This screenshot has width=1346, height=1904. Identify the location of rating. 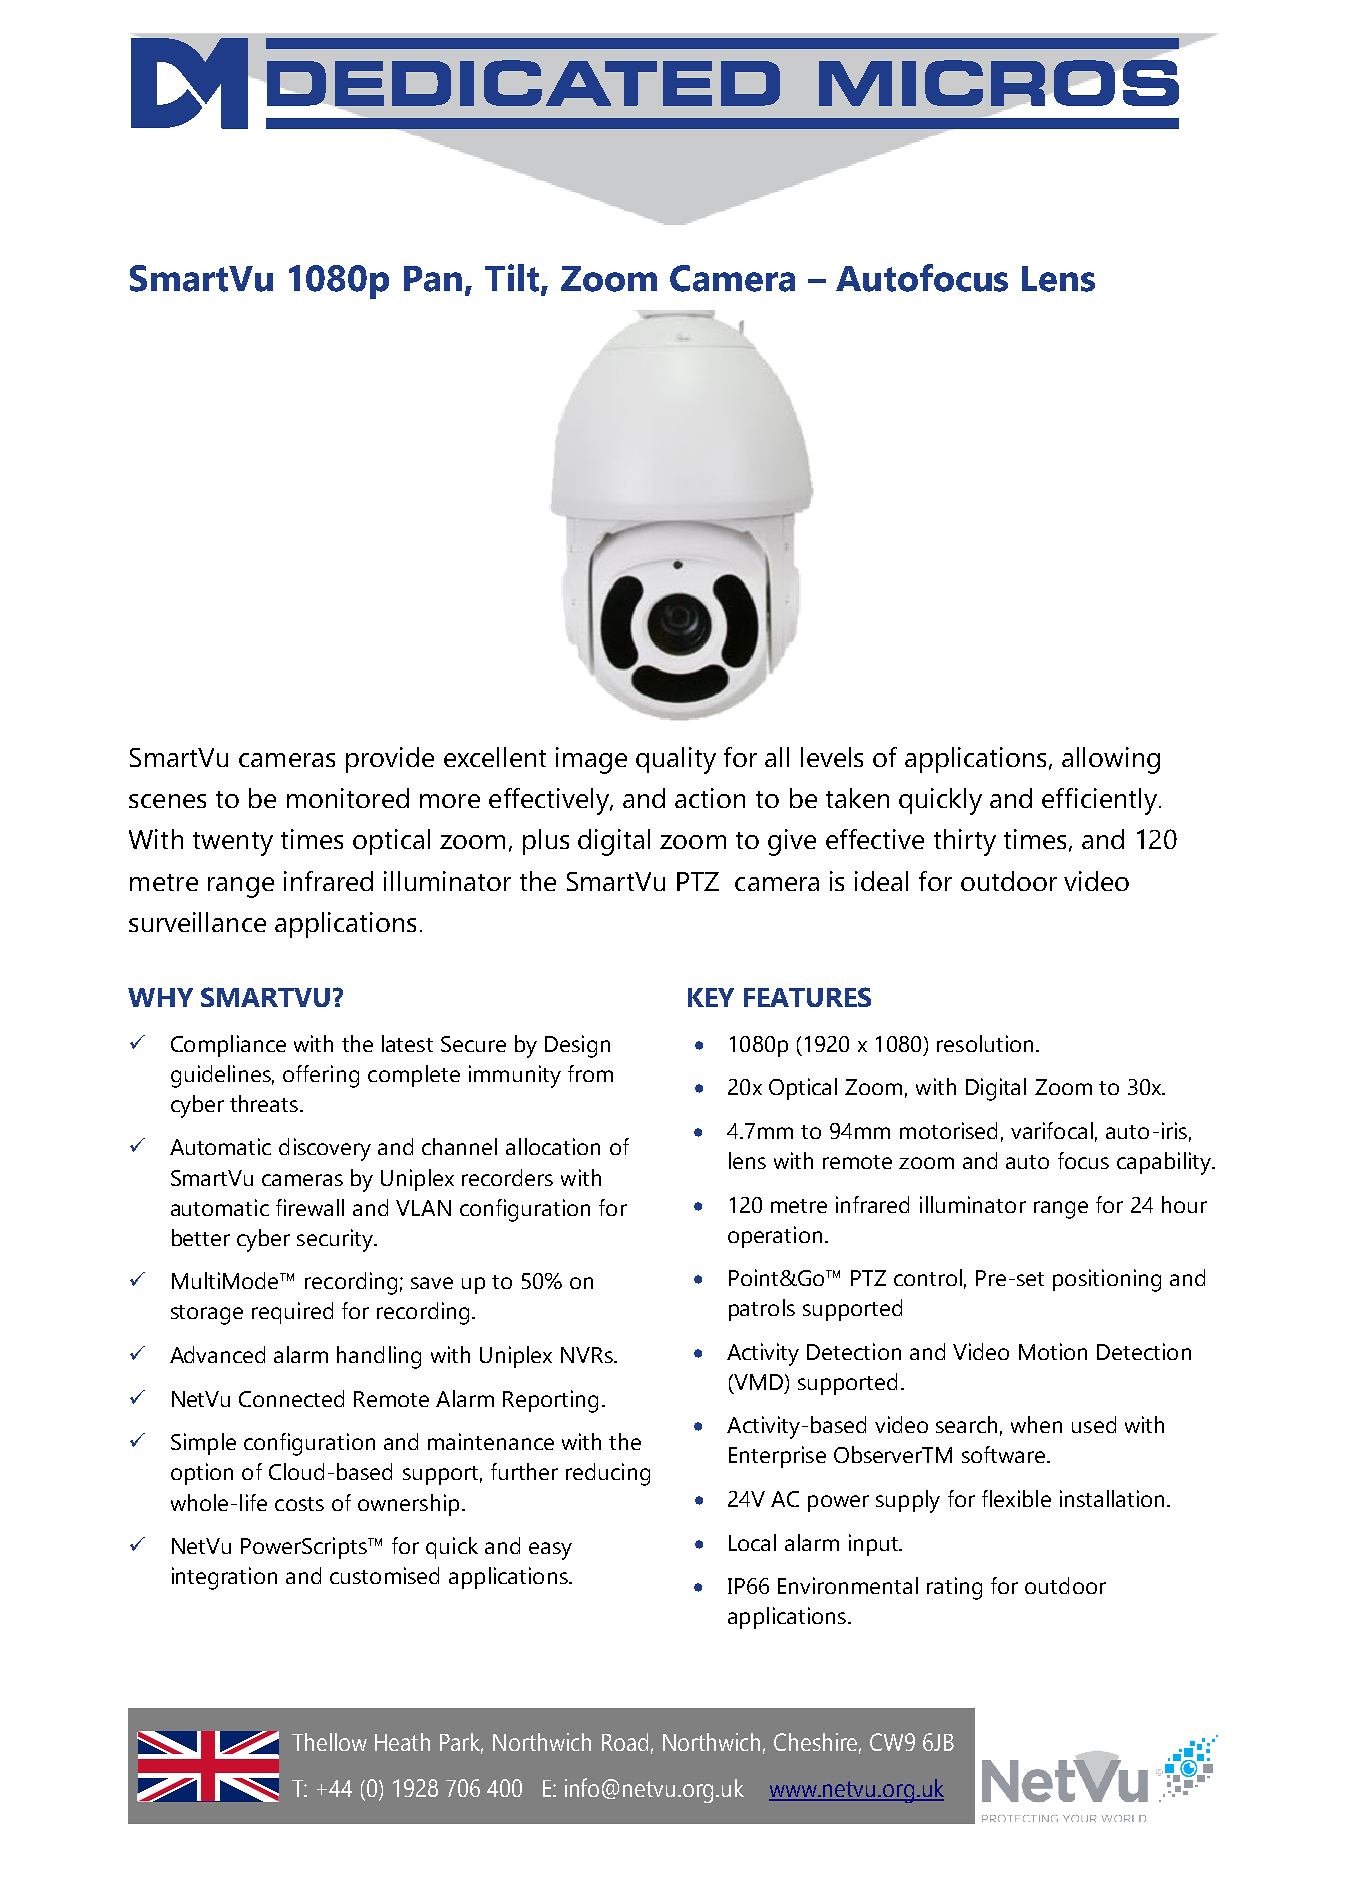
(954, 1588).
